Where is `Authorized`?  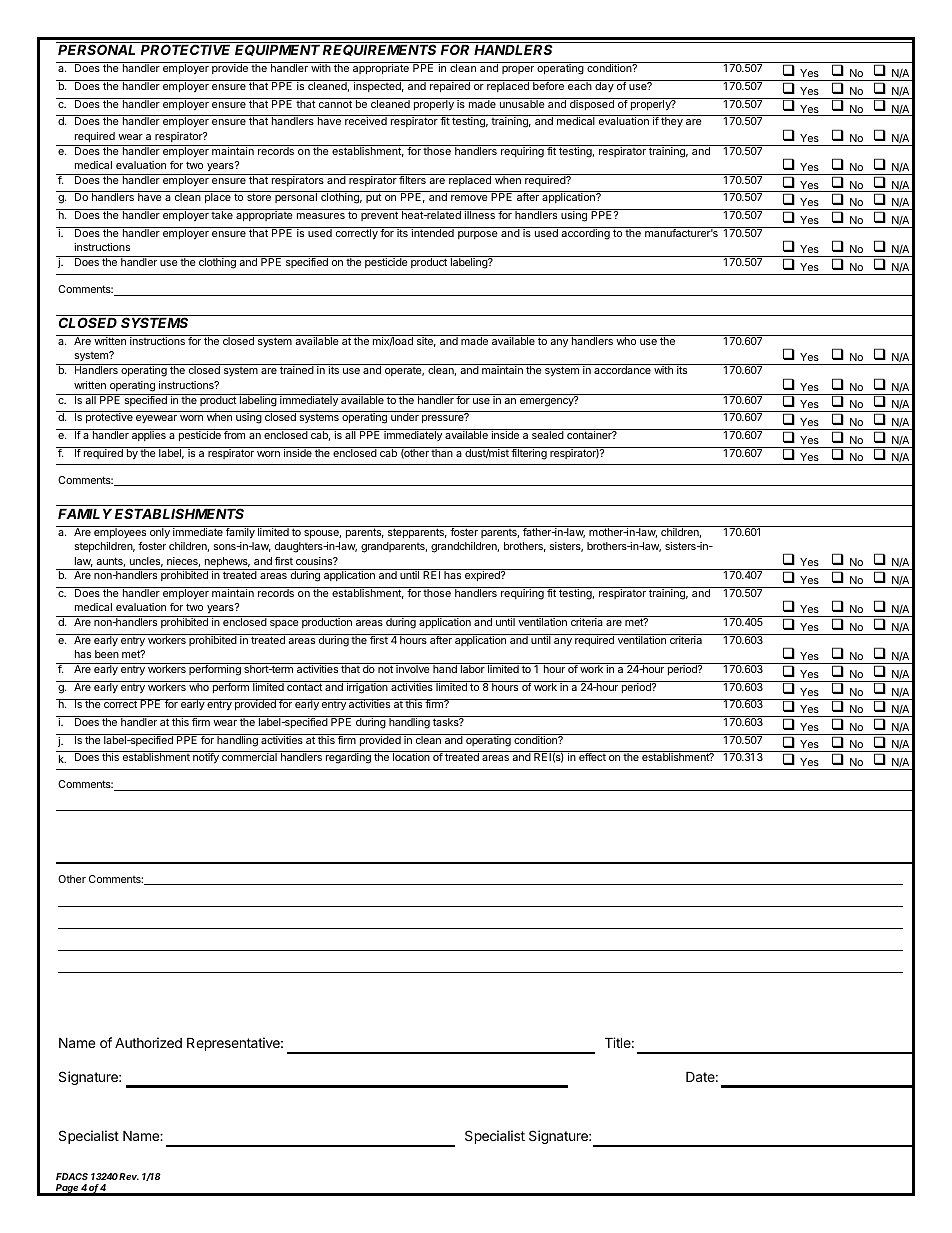 Authorized is located at coordinates (148, 1042).
